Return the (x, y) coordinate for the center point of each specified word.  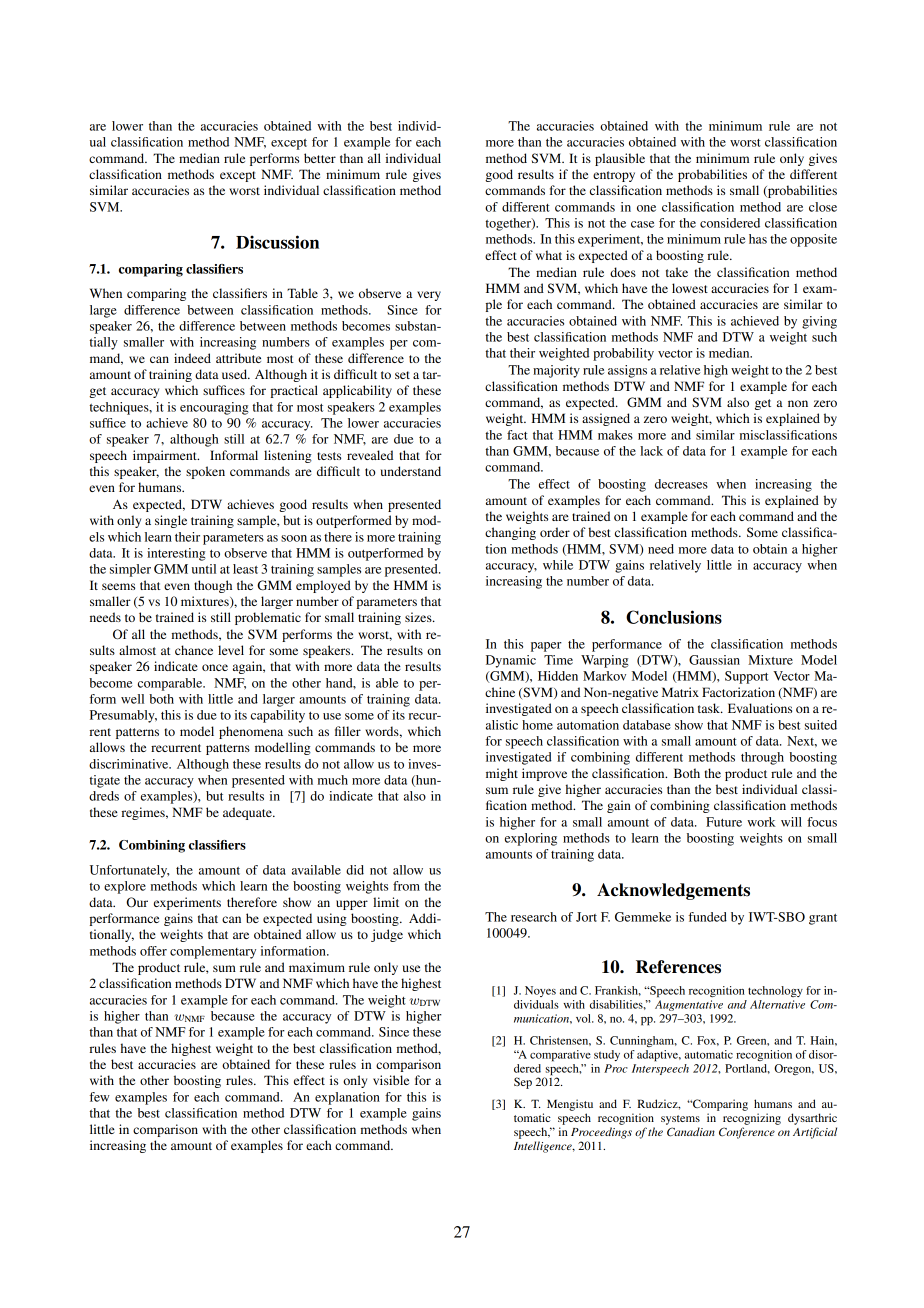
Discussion (277, 242)
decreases (681, 484)
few (100, 1097)
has (758, 239)
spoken (205, 472)
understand (411, 471)
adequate (248, 813)
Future (724, 822)
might (502, 774)
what (549, 255)
